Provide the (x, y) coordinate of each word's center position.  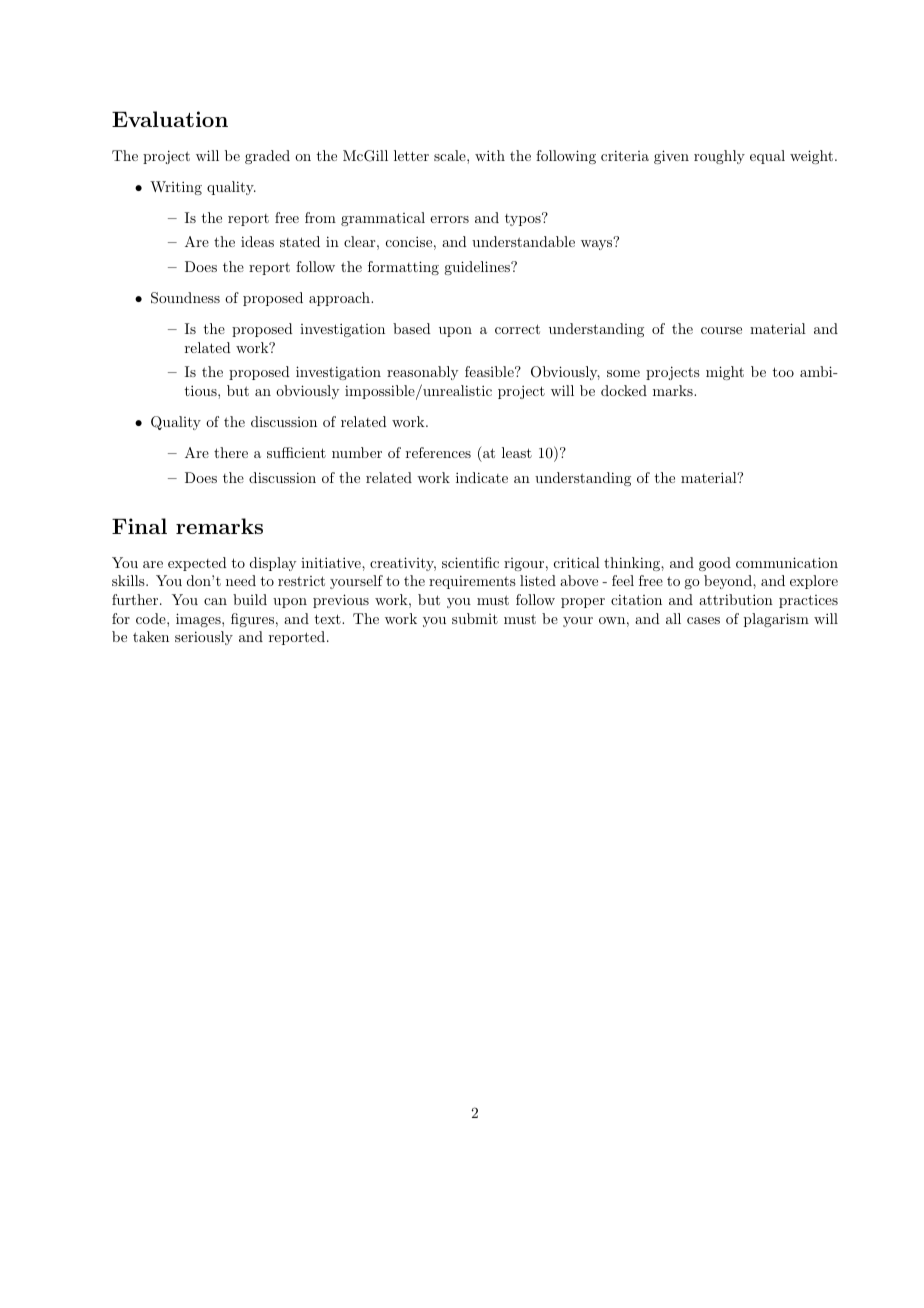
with (490, 155)
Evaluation (170, 119)
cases (703, 620)
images (199, 620)
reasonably (422, 373)
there (231, 452)
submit (475, 618)
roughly (719, 157)
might (725, 373)
